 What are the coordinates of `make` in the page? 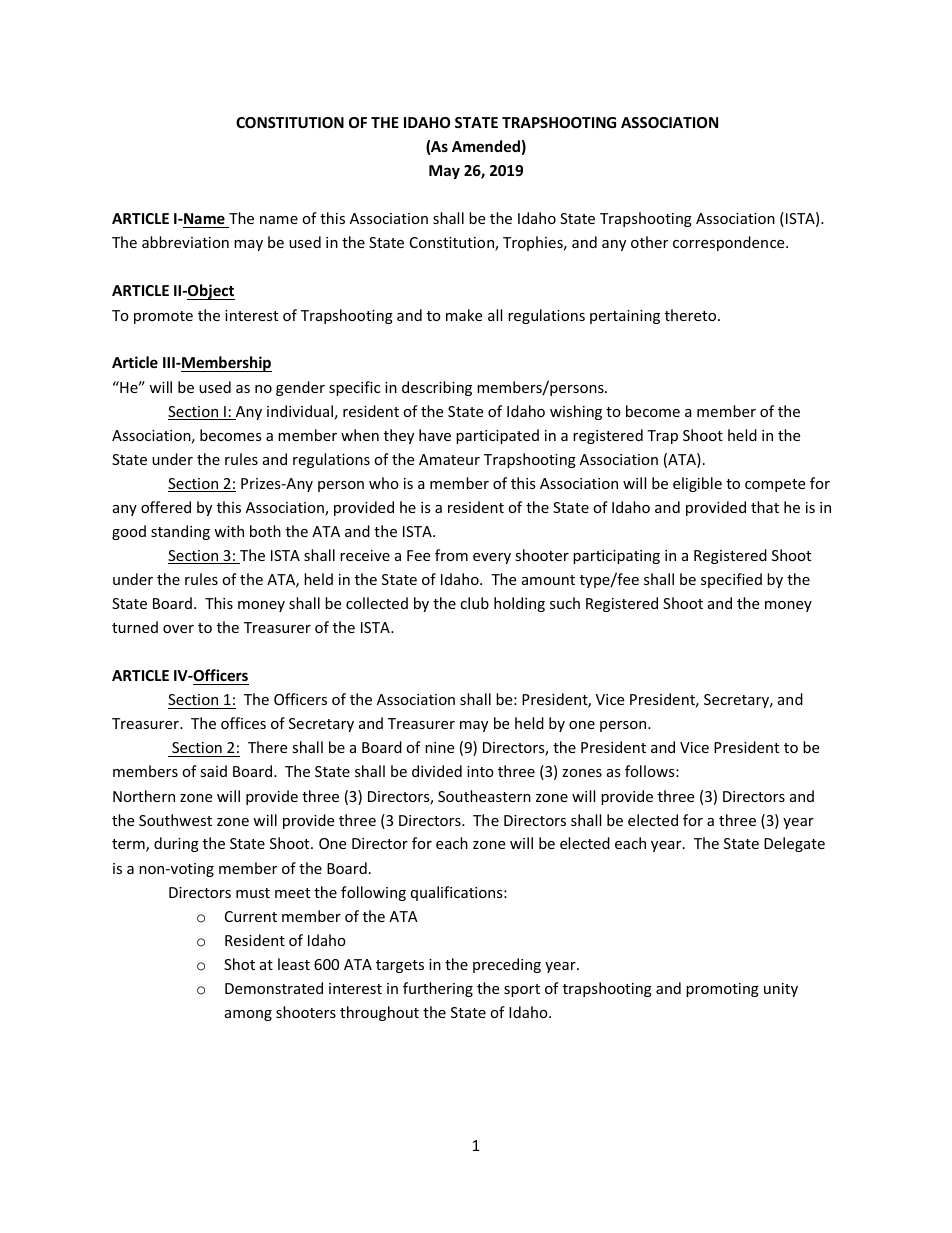 It's located at (464, 315).
